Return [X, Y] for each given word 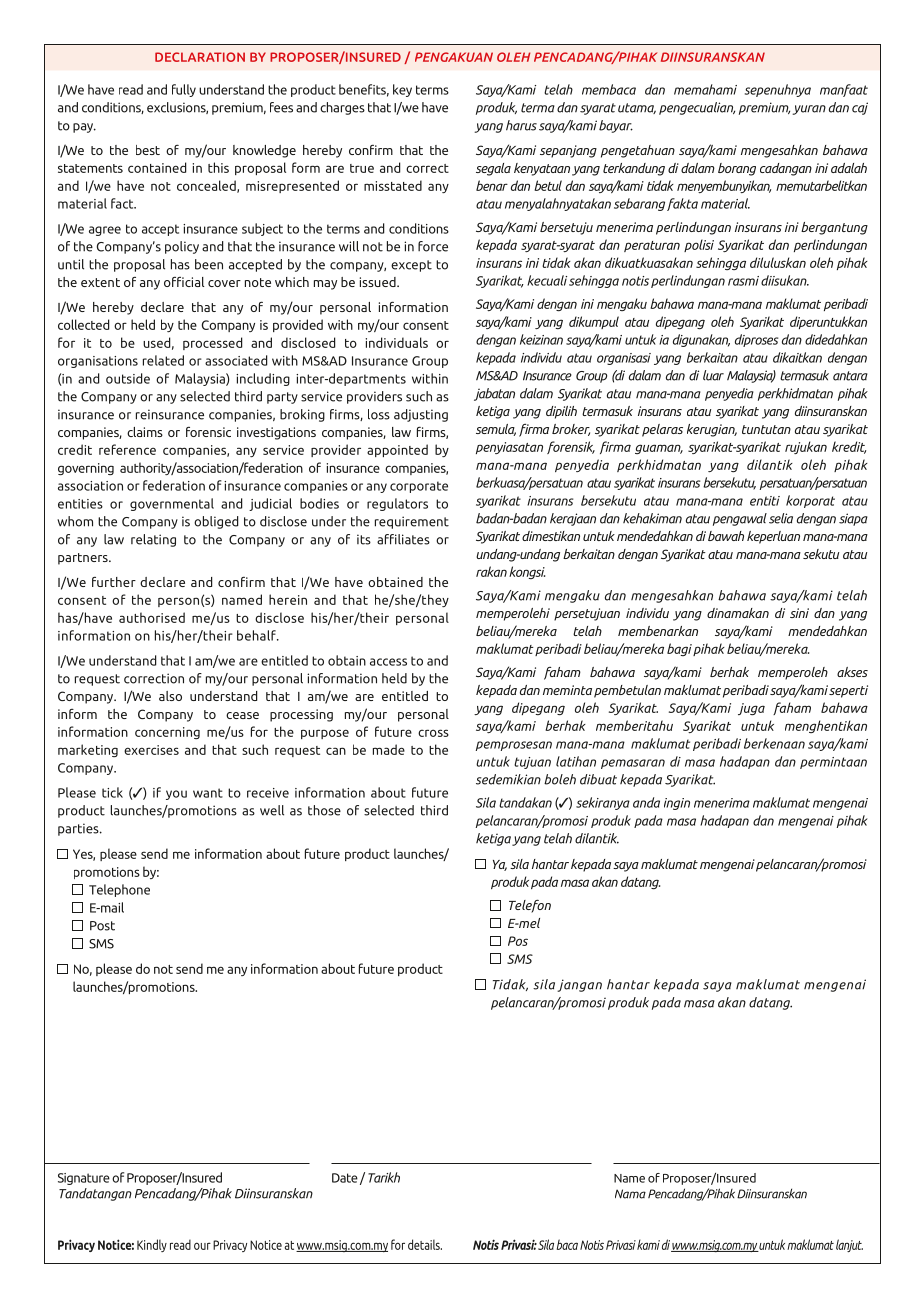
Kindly [152, 1245]
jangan [579, 985]
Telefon [530, 906]
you [176, 795]
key [402, 90]
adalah [849, 168]
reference [127, 449]
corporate [419, 487]
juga [751, 709]
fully [184, 90]
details [425, 1244]
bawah [726, 536]
